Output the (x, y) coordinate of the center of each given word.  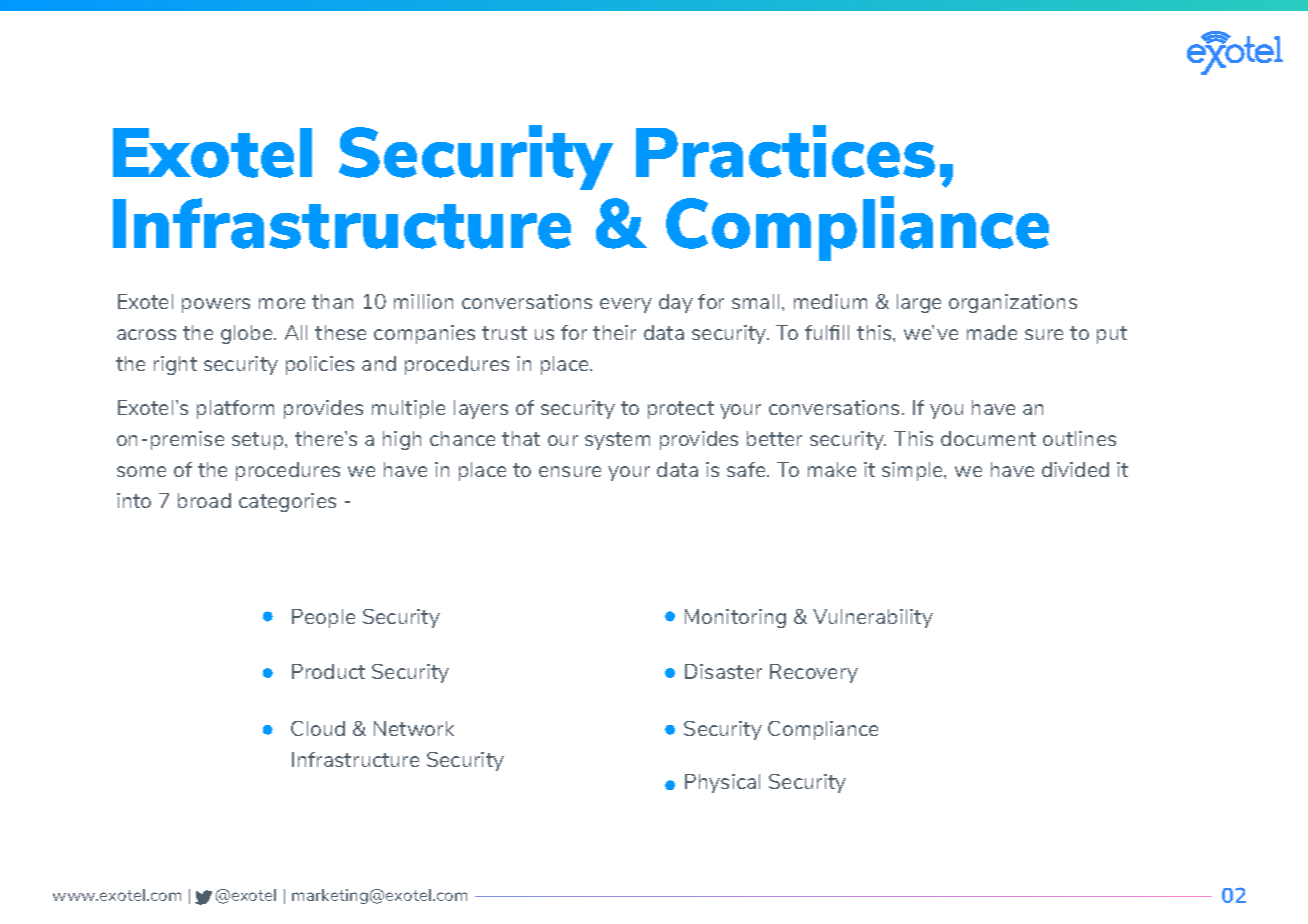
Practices (785, 151)
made (992, 332)
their (614, 332)
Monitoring (735, 618)
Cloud (318, 728)
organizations (1013, 303)
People (323, 618)
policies (320, 365)
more (282, 303)
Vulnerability (873, 618)
